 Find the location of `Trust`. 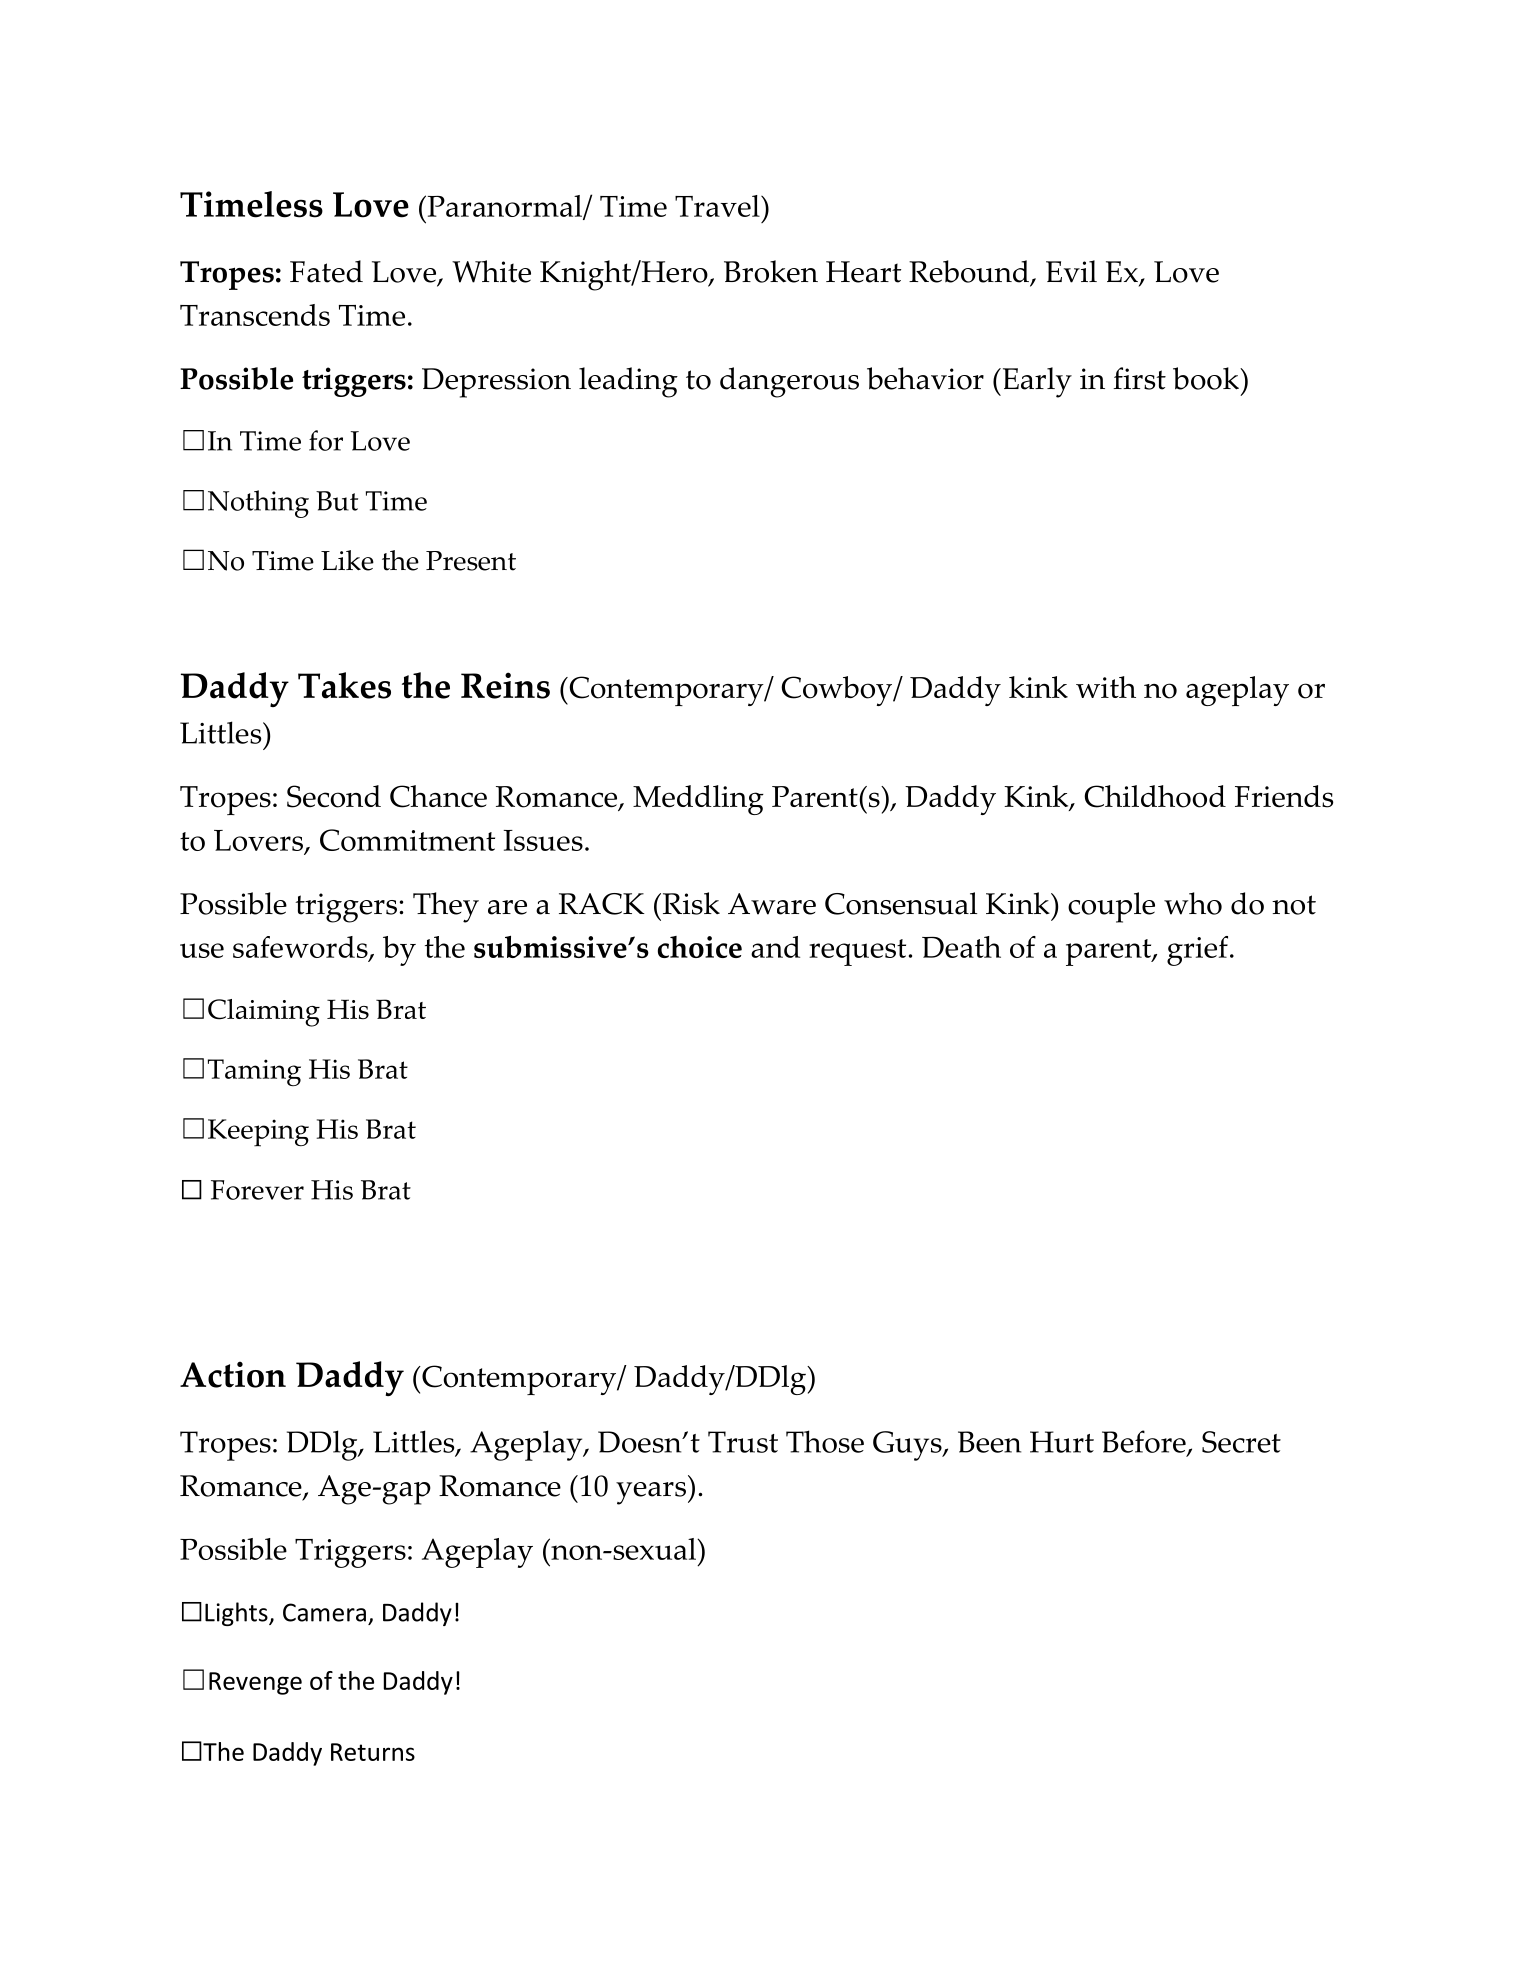

Trust is located at coordinates (743, 1442).
